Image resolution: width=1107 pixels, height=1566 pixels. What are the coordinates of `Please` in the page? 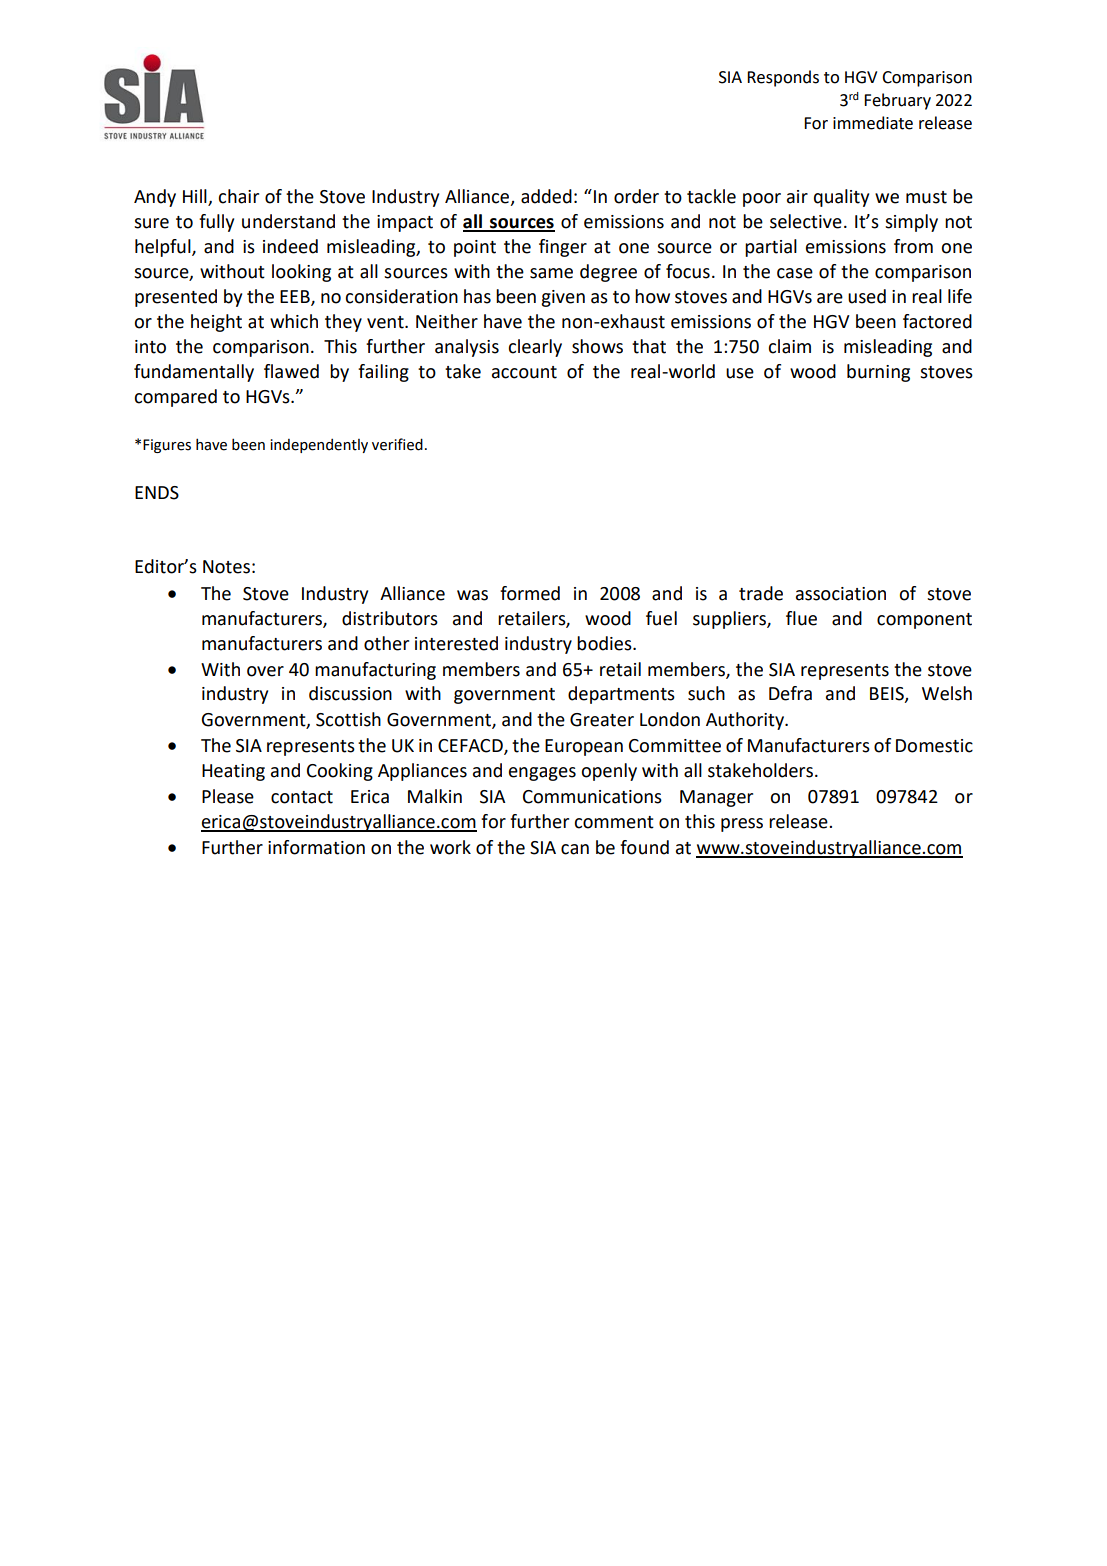 It's located at (228, 796).
